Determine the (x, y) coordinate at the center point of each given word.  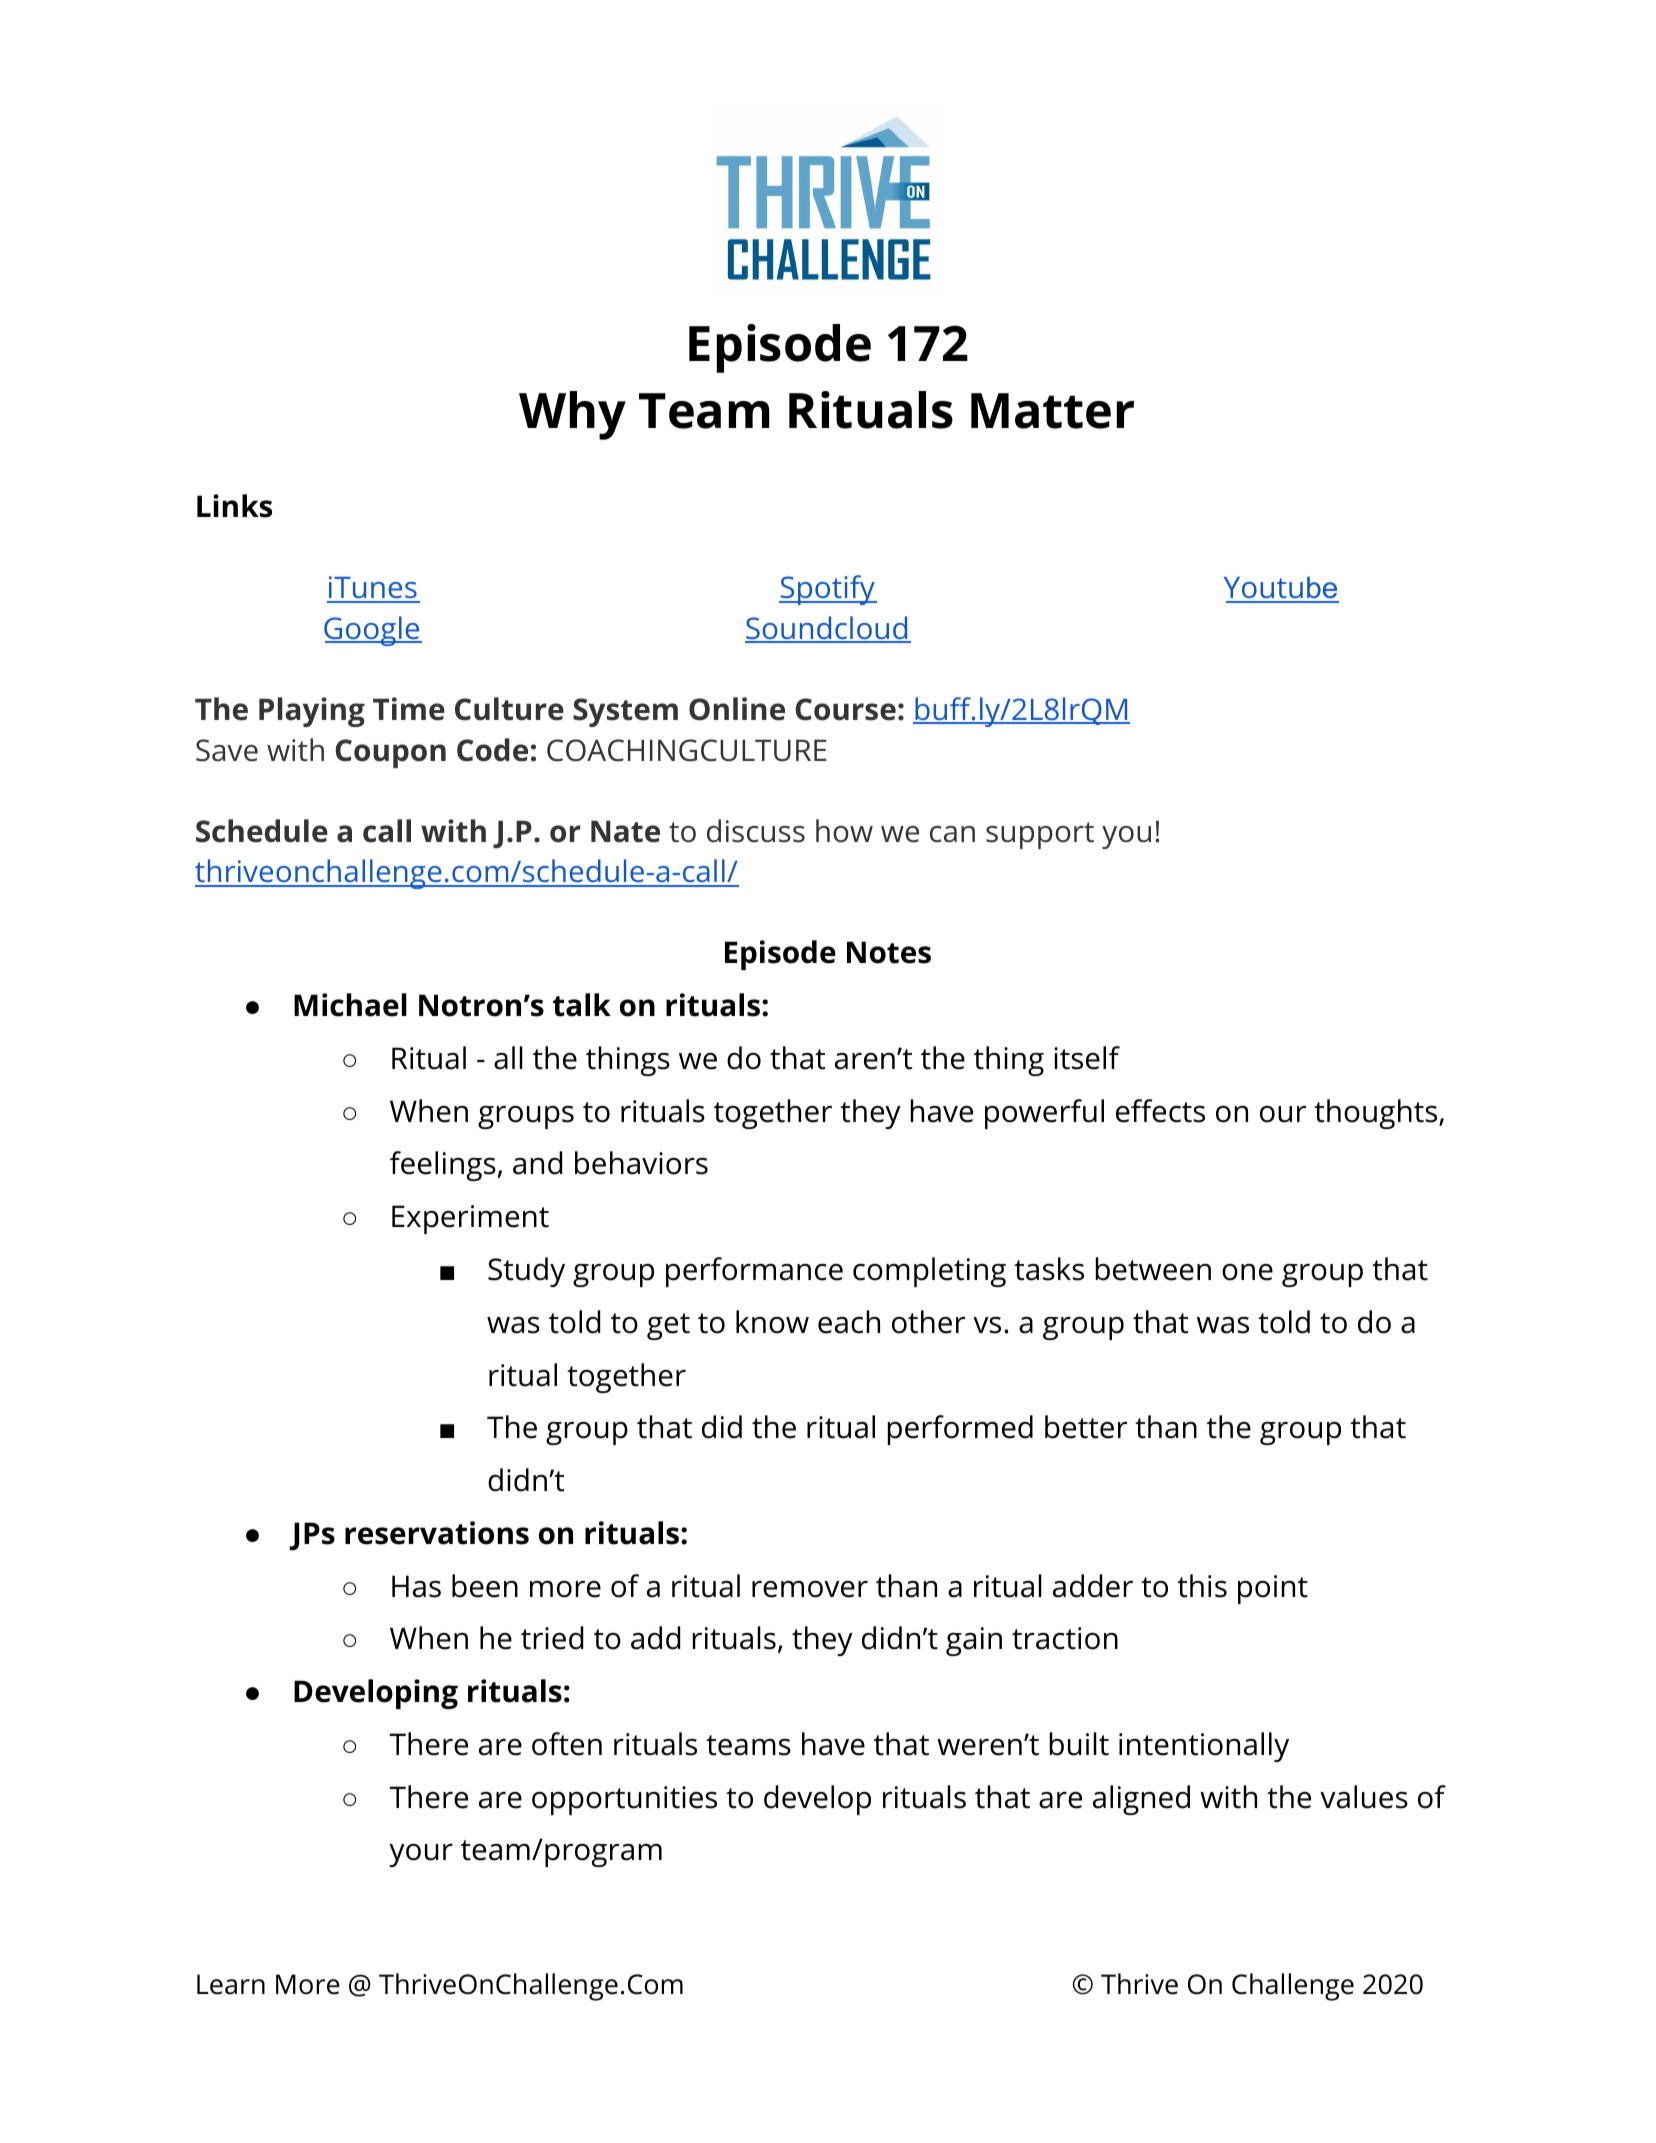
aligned (1141, 1800)
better (1086, 1427)
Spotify (828, 590)
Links (234, 506)
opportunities (624, 1800)
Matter (1052, 411)
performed (960, 1430)
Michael (350, 1005)
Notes (889, 952)
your (421, 1855)
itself (1087, 1058)
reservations (437, 1533)
